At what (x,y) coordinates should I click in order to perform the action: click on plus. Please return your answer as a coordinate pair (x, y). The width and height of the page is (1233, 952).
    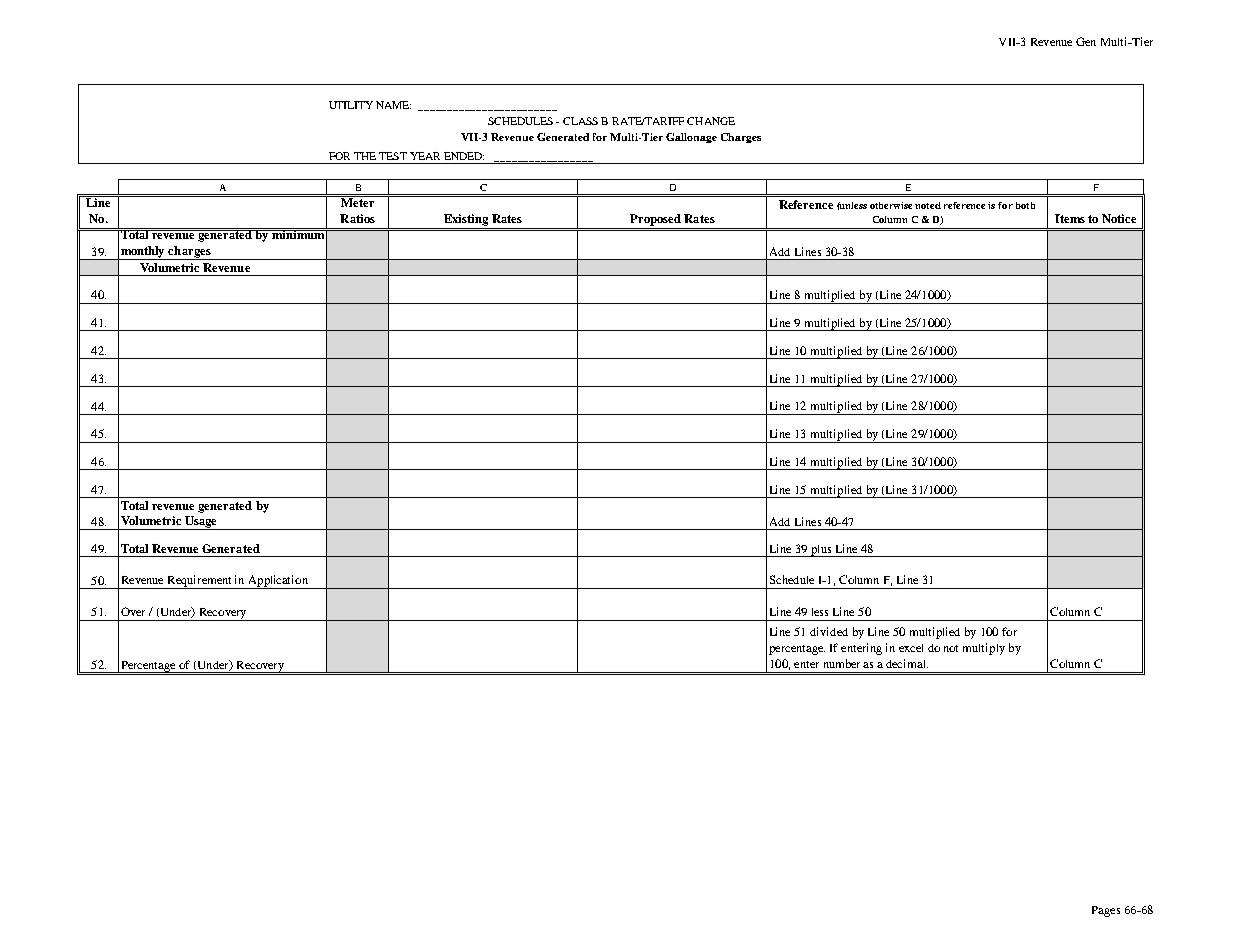
    Looking at the image, I should click on (821, 551).
